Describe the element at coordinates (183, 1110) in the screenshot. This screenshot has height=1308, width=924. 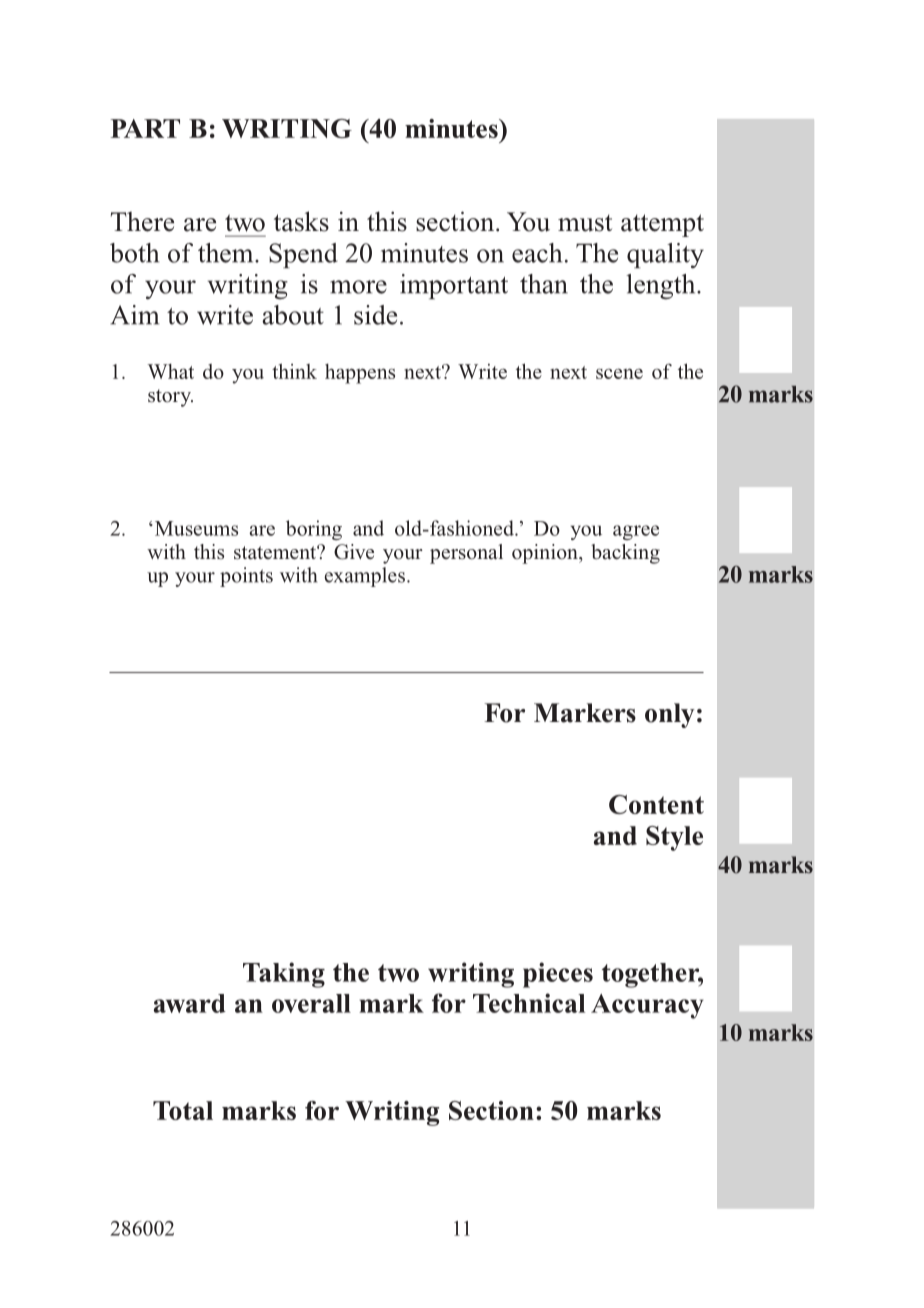
I see `Total` at that location.
